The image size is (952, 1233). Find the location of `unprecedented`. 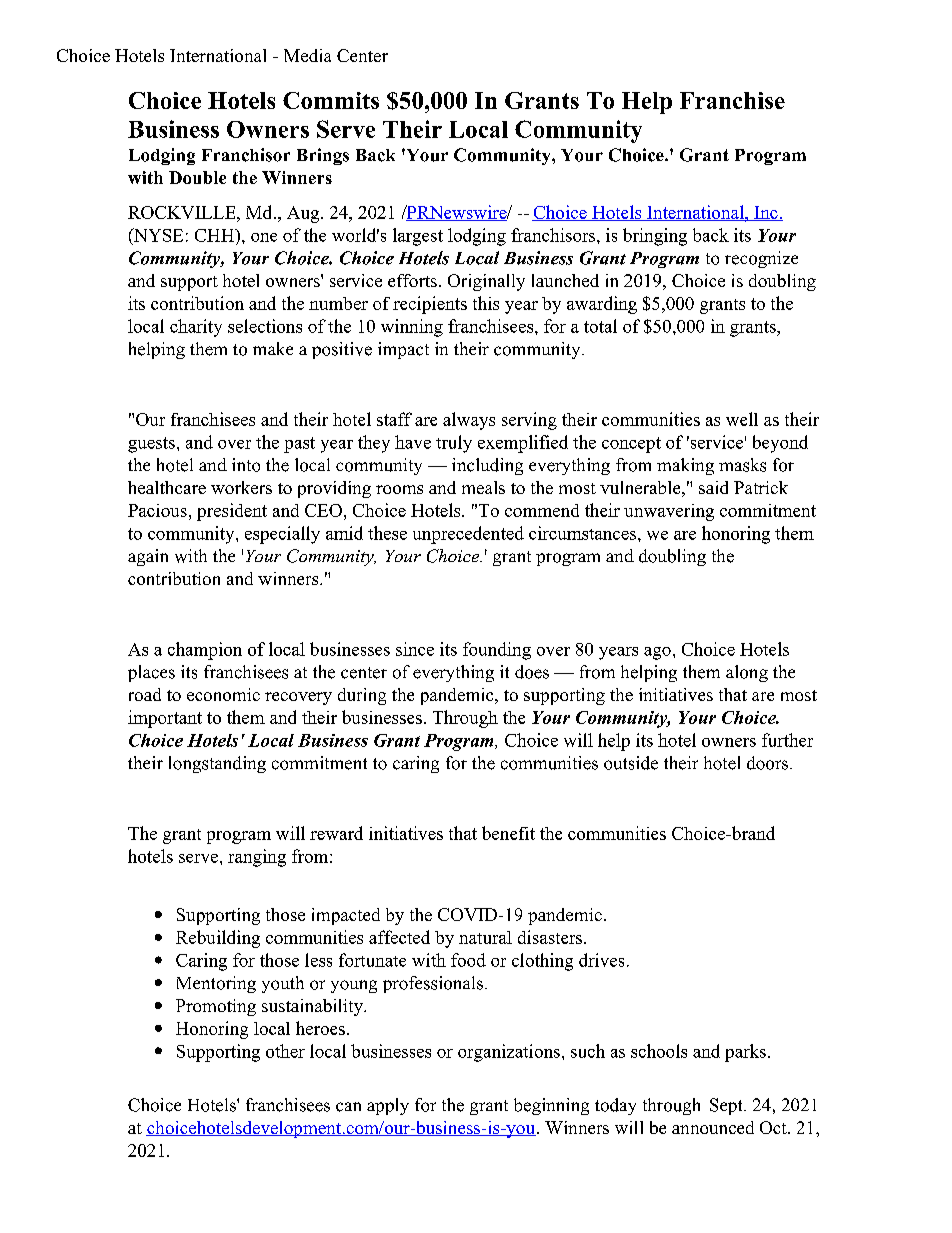

unprecedented is located at coordinates (468, 535).
